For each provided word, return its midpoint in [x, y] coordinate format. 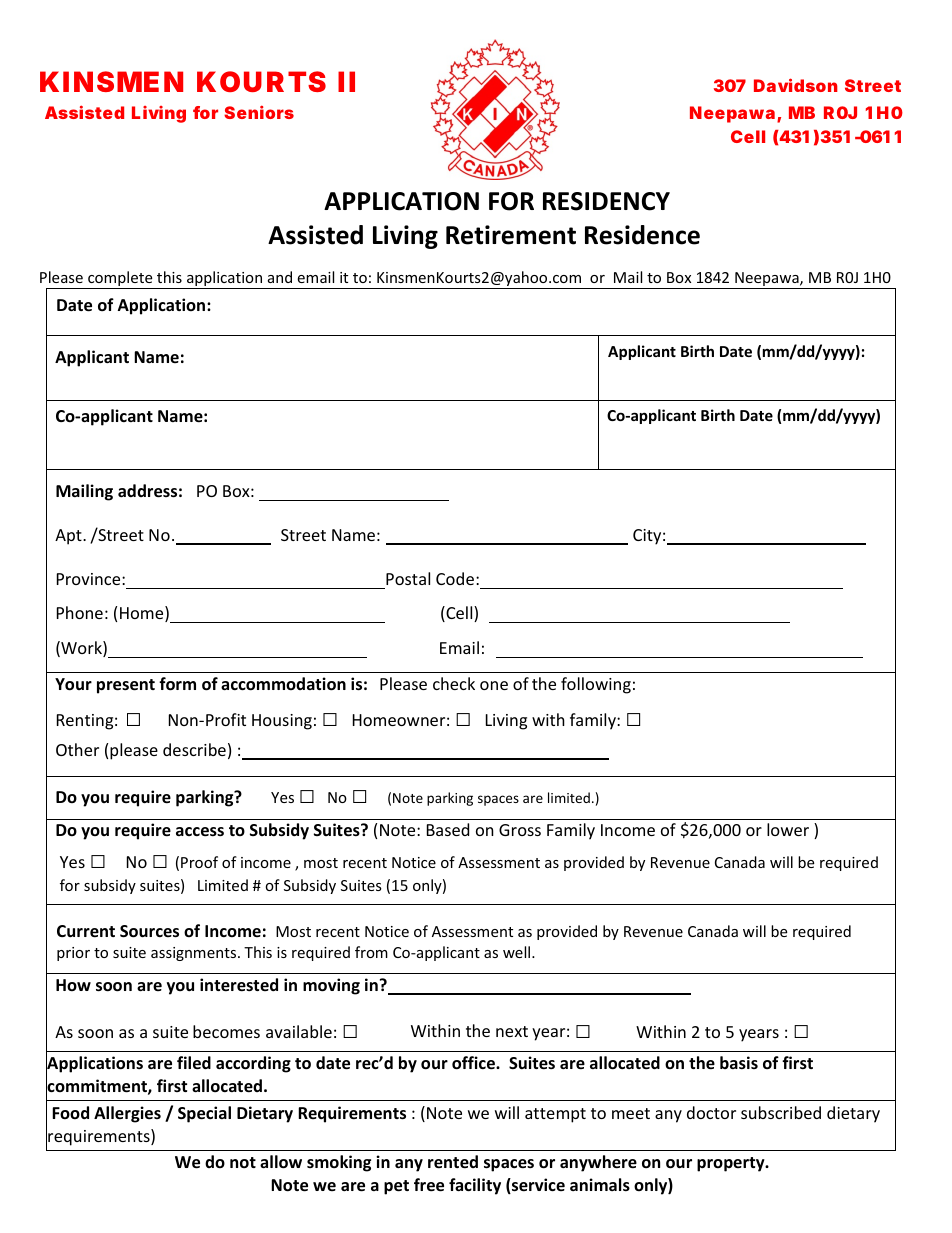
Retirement [511, 235]
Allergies [127, 1114]
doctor [711, 1112]
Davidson [796, 85]
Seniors [259, 112]
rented [453, 1162]
